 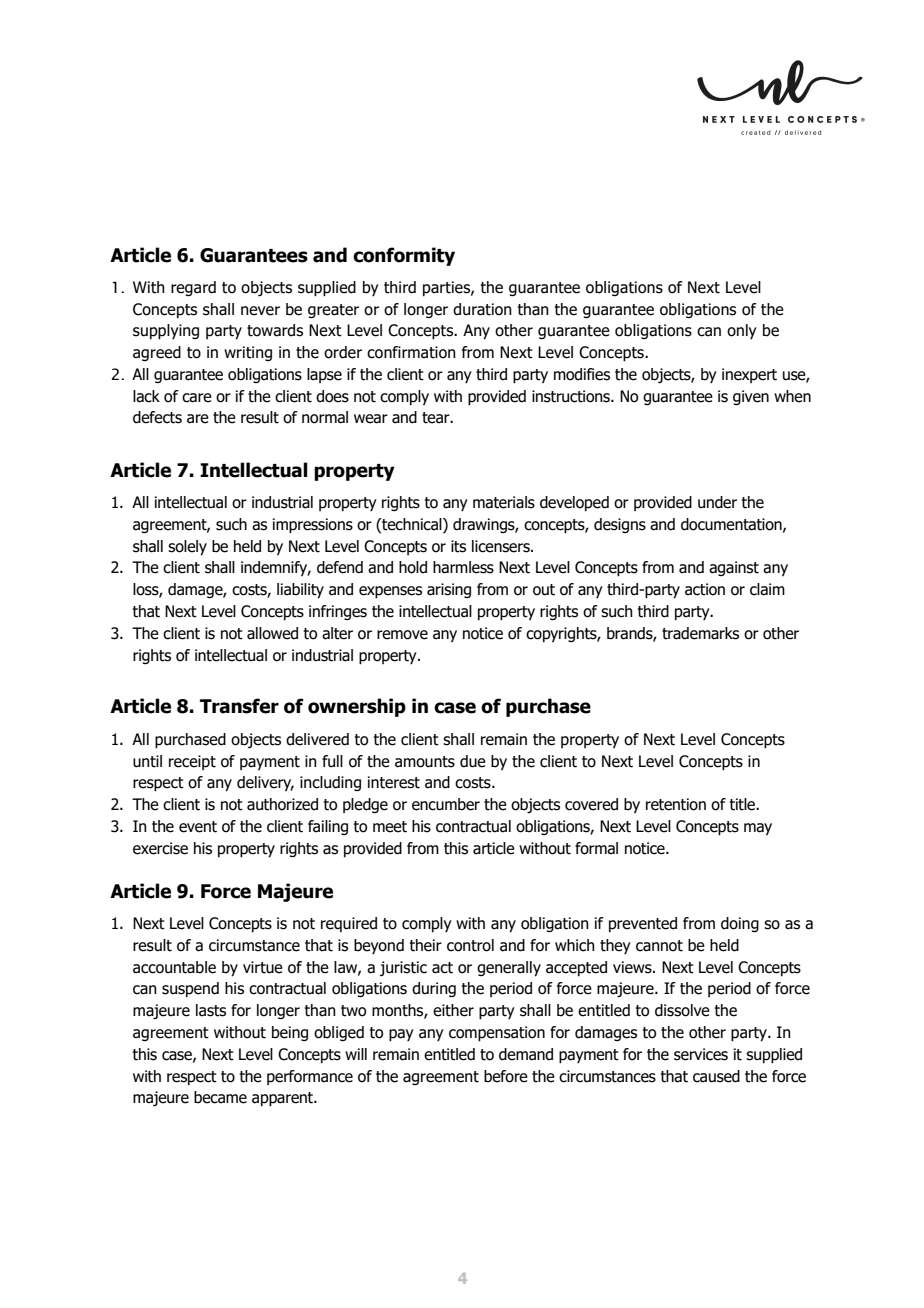 I want to click on duration, so click(x=482, y=309).
